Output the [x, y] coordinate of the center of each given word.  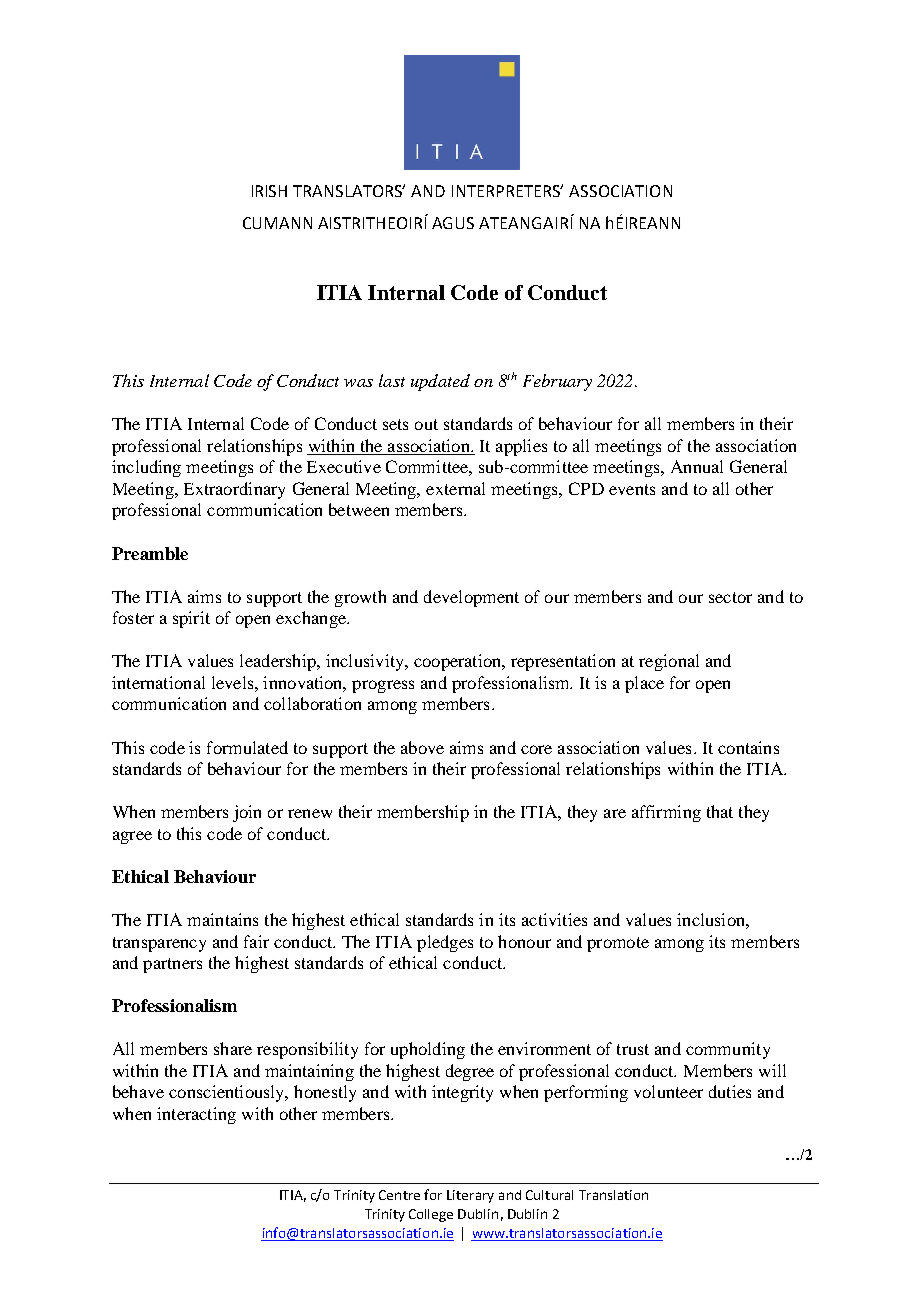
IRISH [269, 191]
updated [440, 382]
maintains [222, 919]
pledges [445, 943]
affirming [666, 813]
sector [730, 597]
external [455, 488]
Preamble [150, 553]
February [557, 382]
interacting [196, 1115]
